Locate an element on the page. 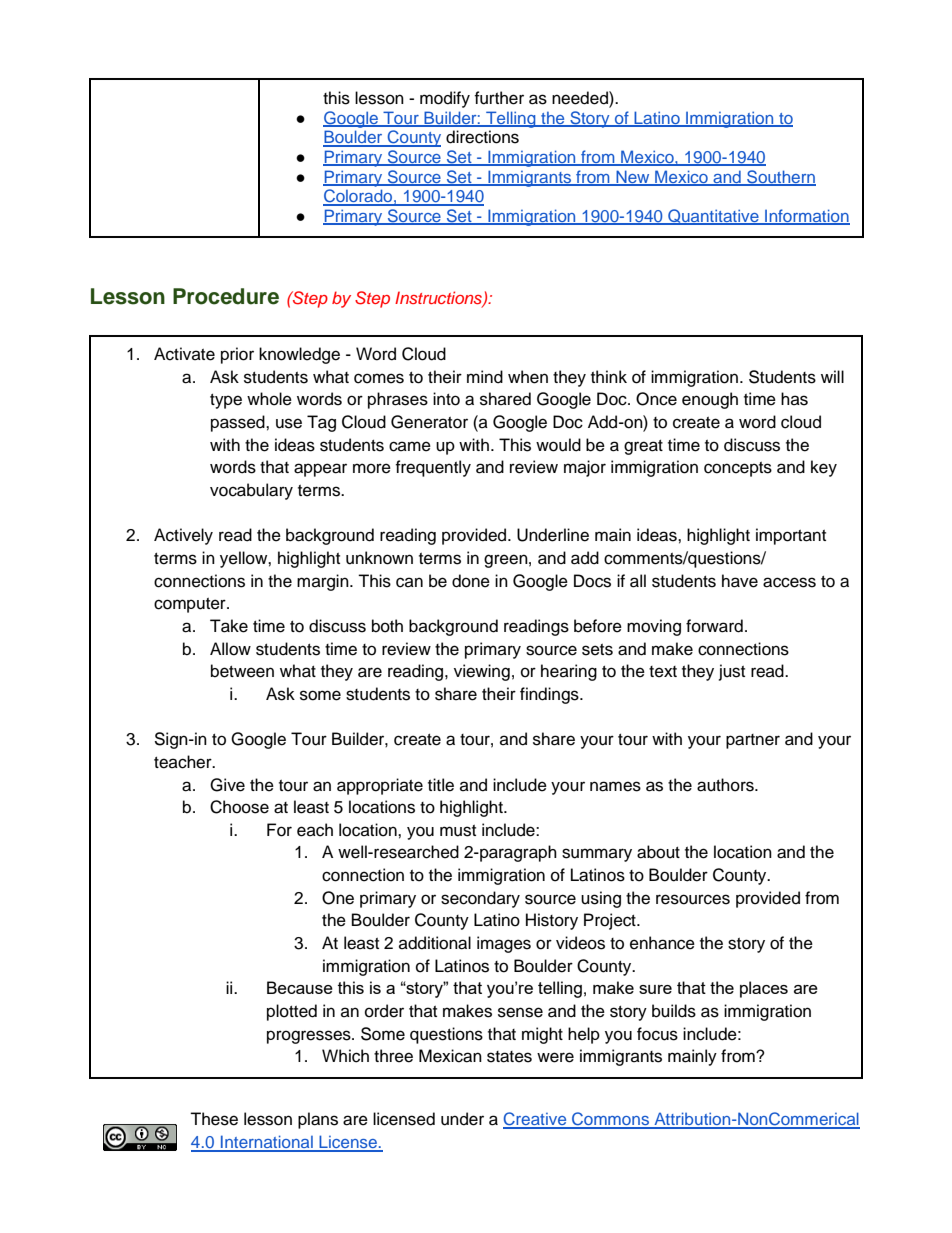 This document has width=952, height=1233. International is located at coordinates (267, 1143).
